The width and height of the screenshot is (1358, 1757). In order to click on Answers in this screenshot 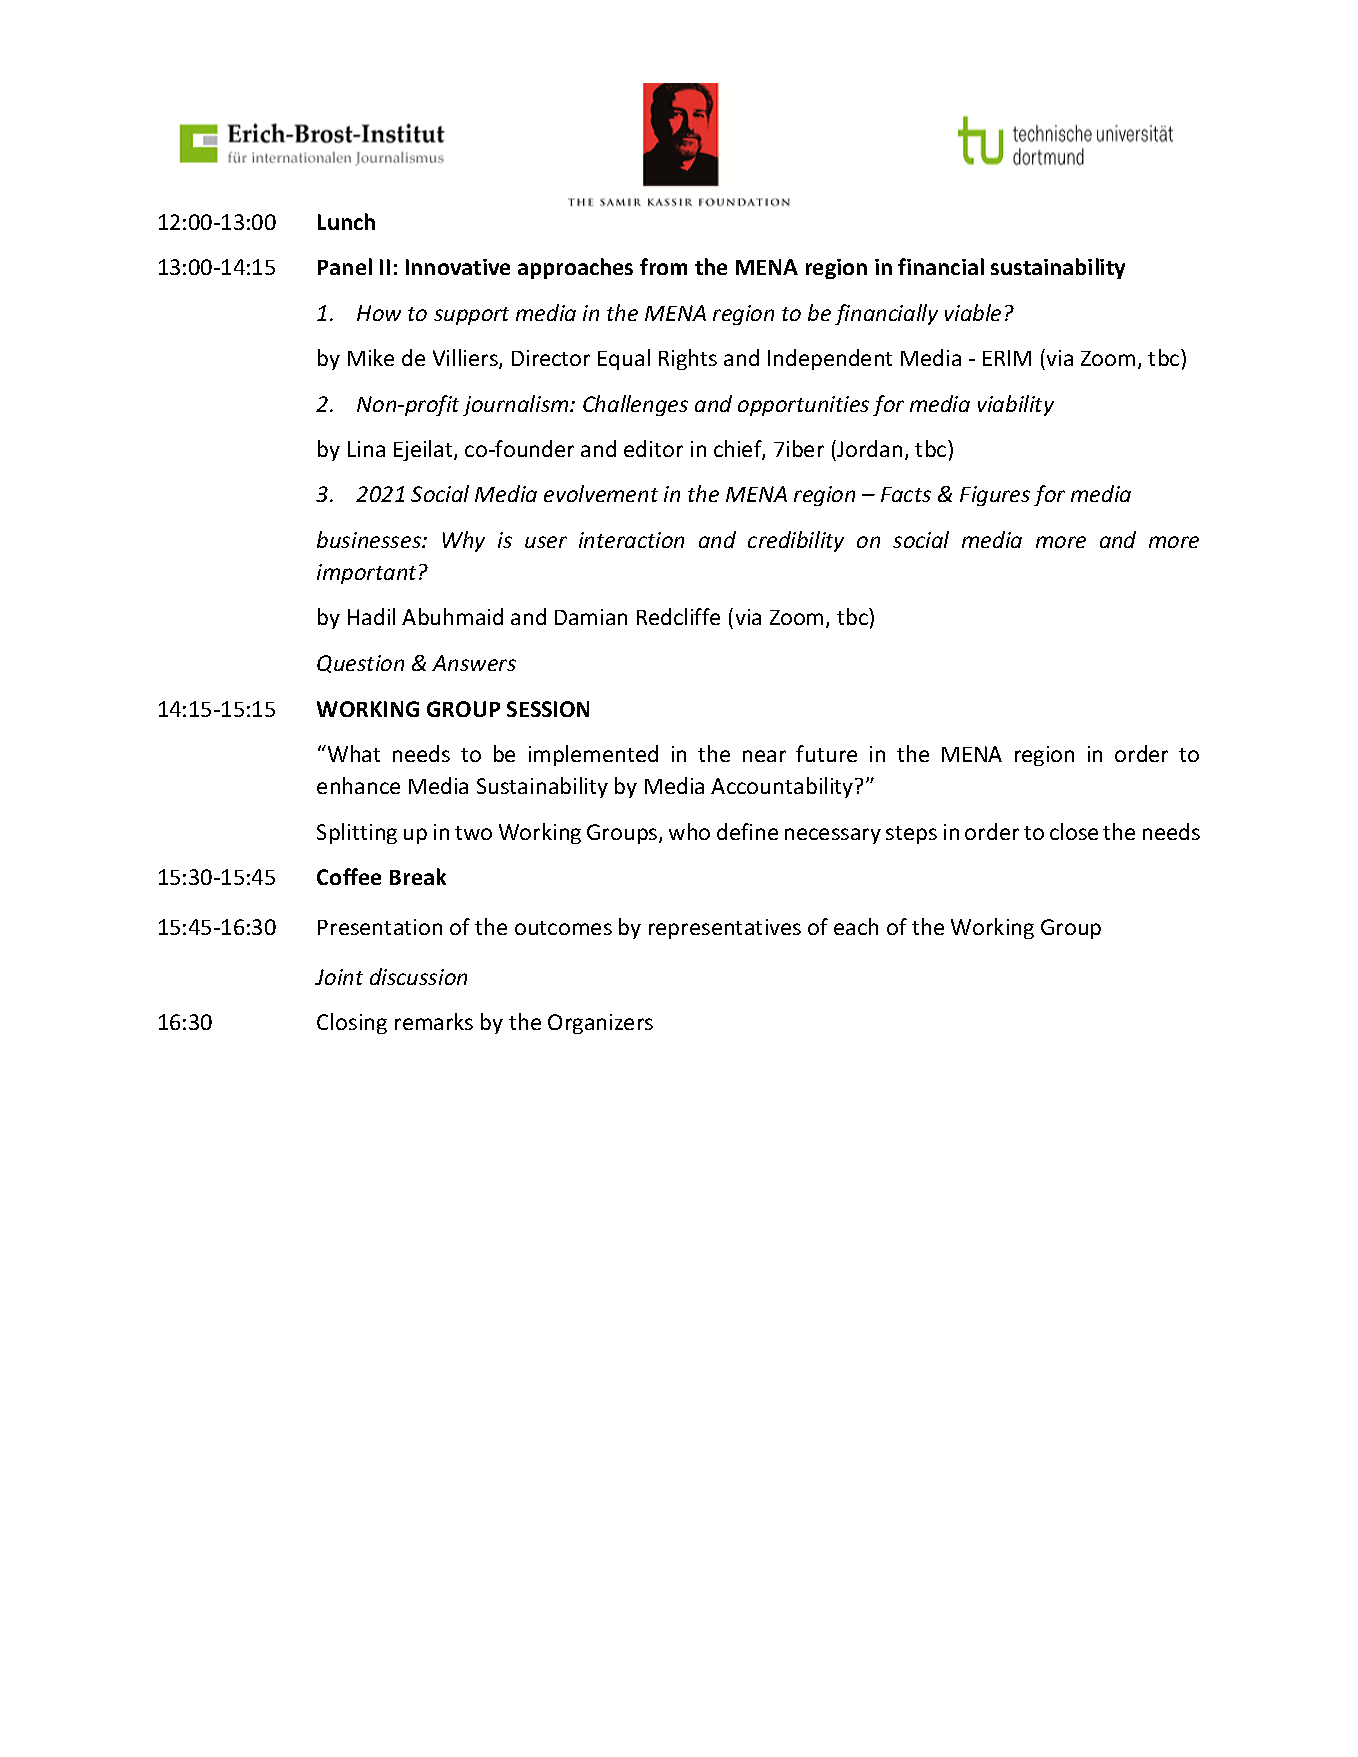, I will do `click(474, 663)`.
